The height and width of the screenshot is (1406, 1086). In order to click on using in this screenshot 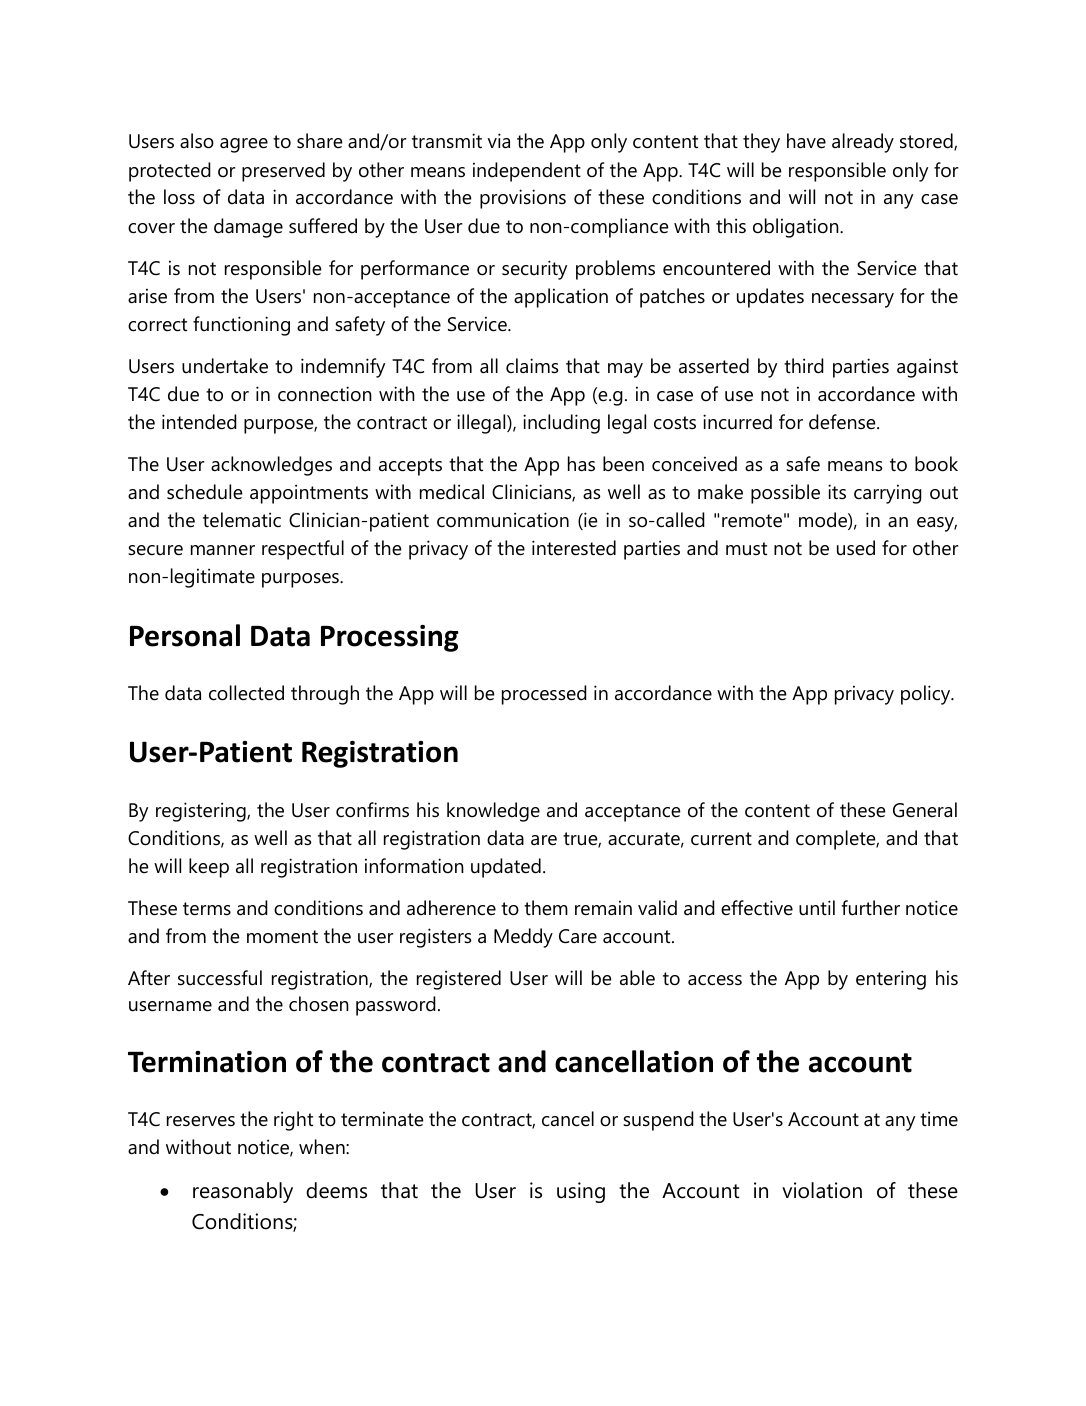, I will do `click(581, 1192)`.
